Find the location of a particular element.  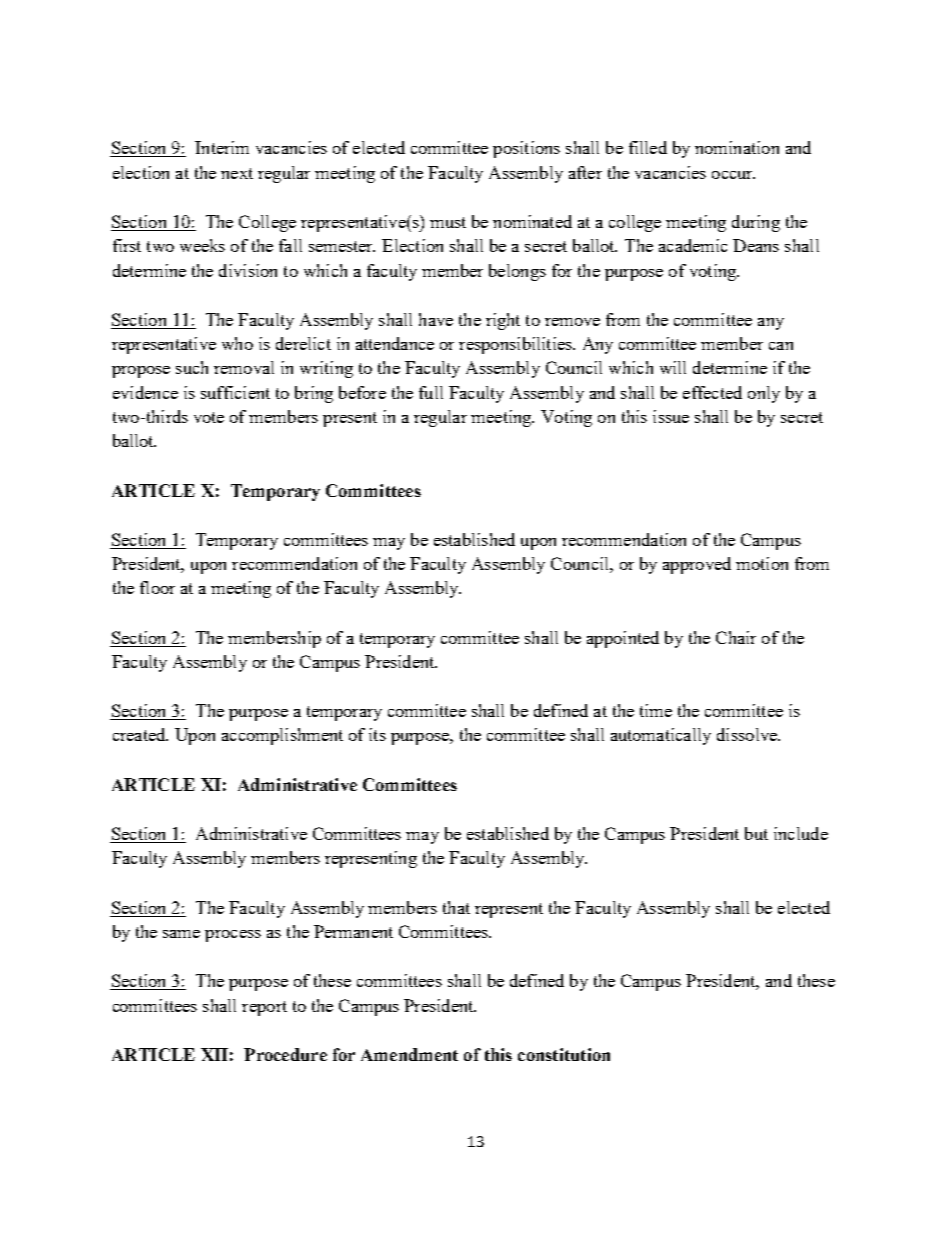

issue is located at coordinates (671, 416).
